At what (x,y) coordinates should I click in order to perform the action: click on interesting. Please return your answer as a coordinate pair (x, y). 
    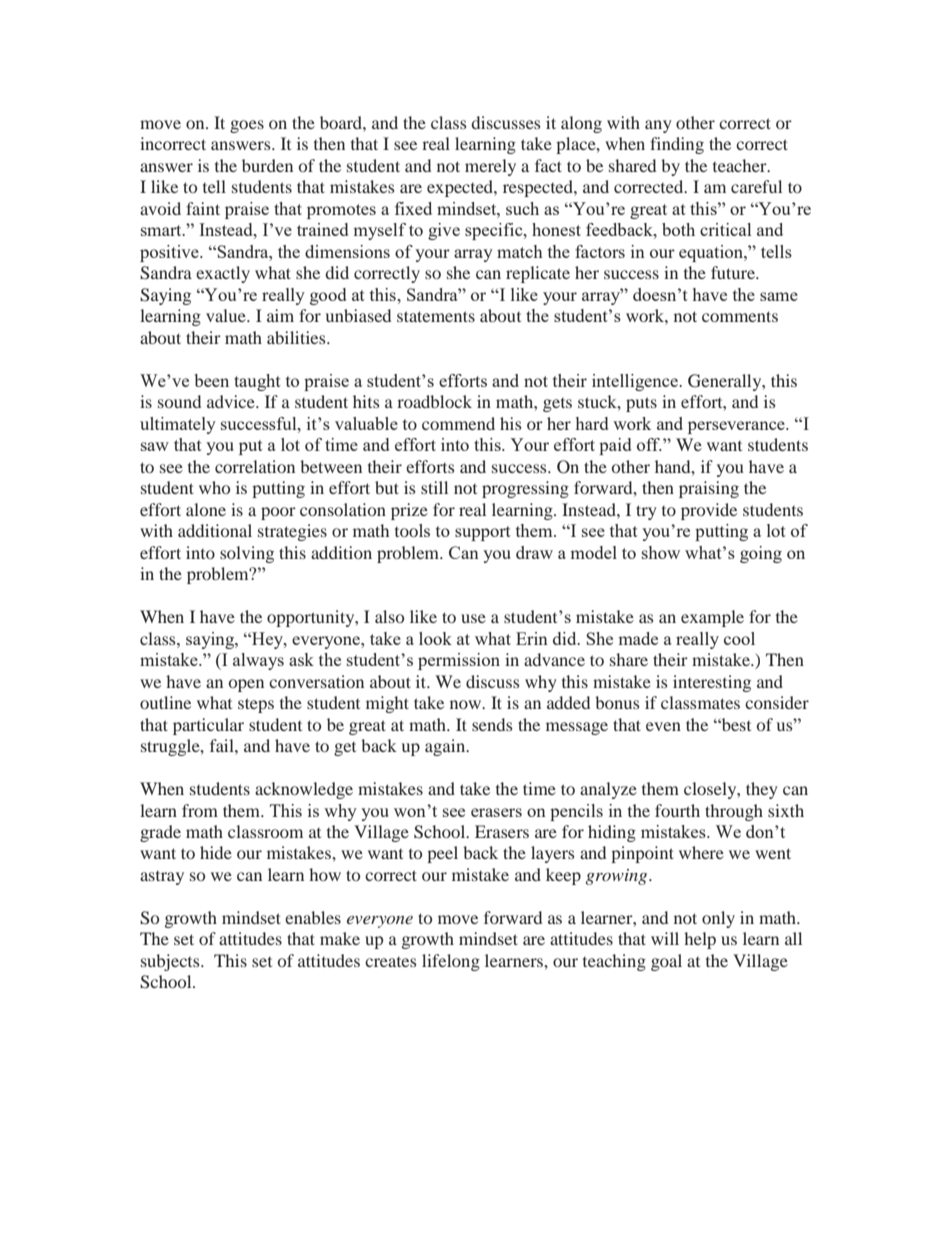
    Looking at the image, I should click on (712, 683).
